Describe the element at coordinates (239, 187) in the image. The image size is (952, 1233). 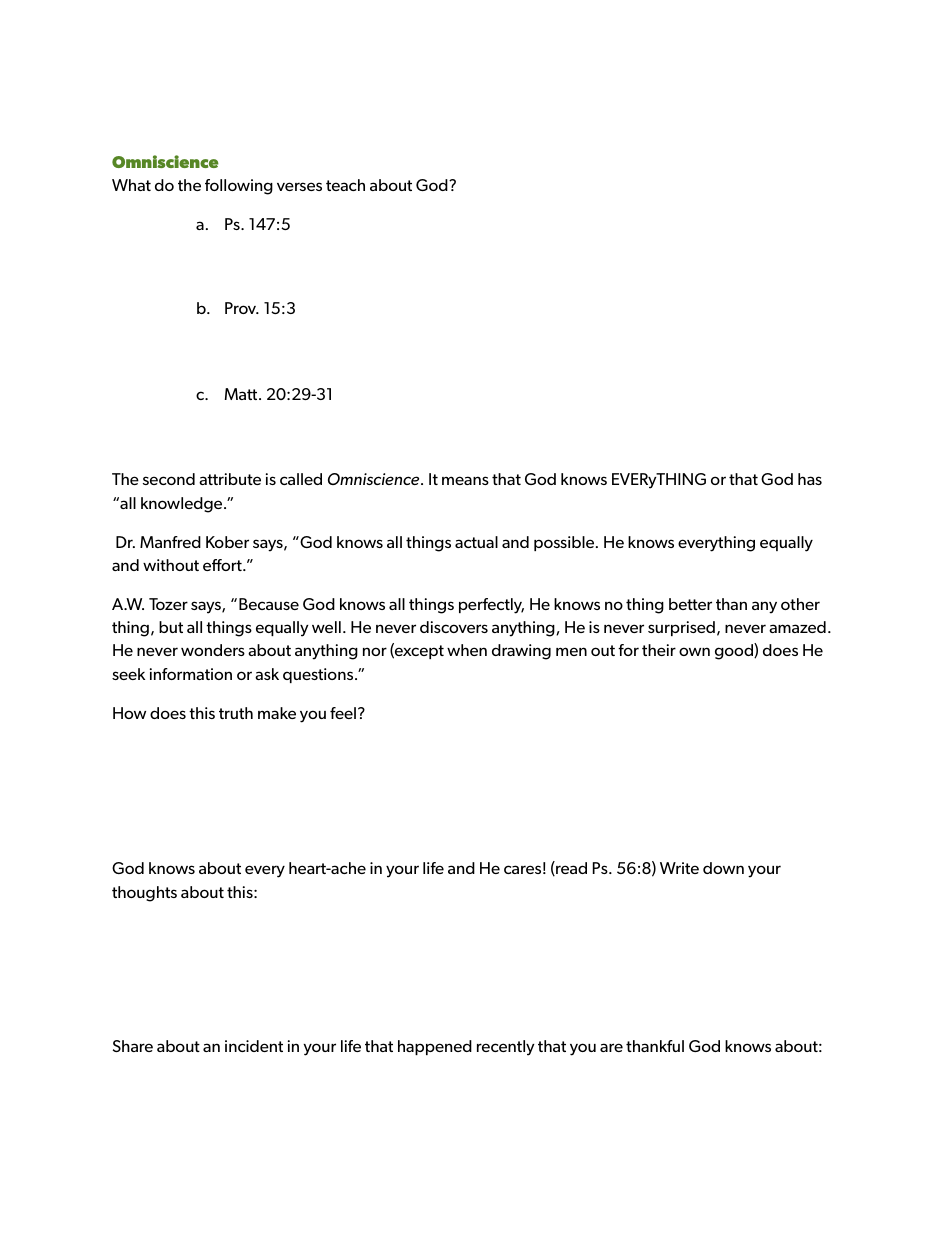
I see `following` at that location.
